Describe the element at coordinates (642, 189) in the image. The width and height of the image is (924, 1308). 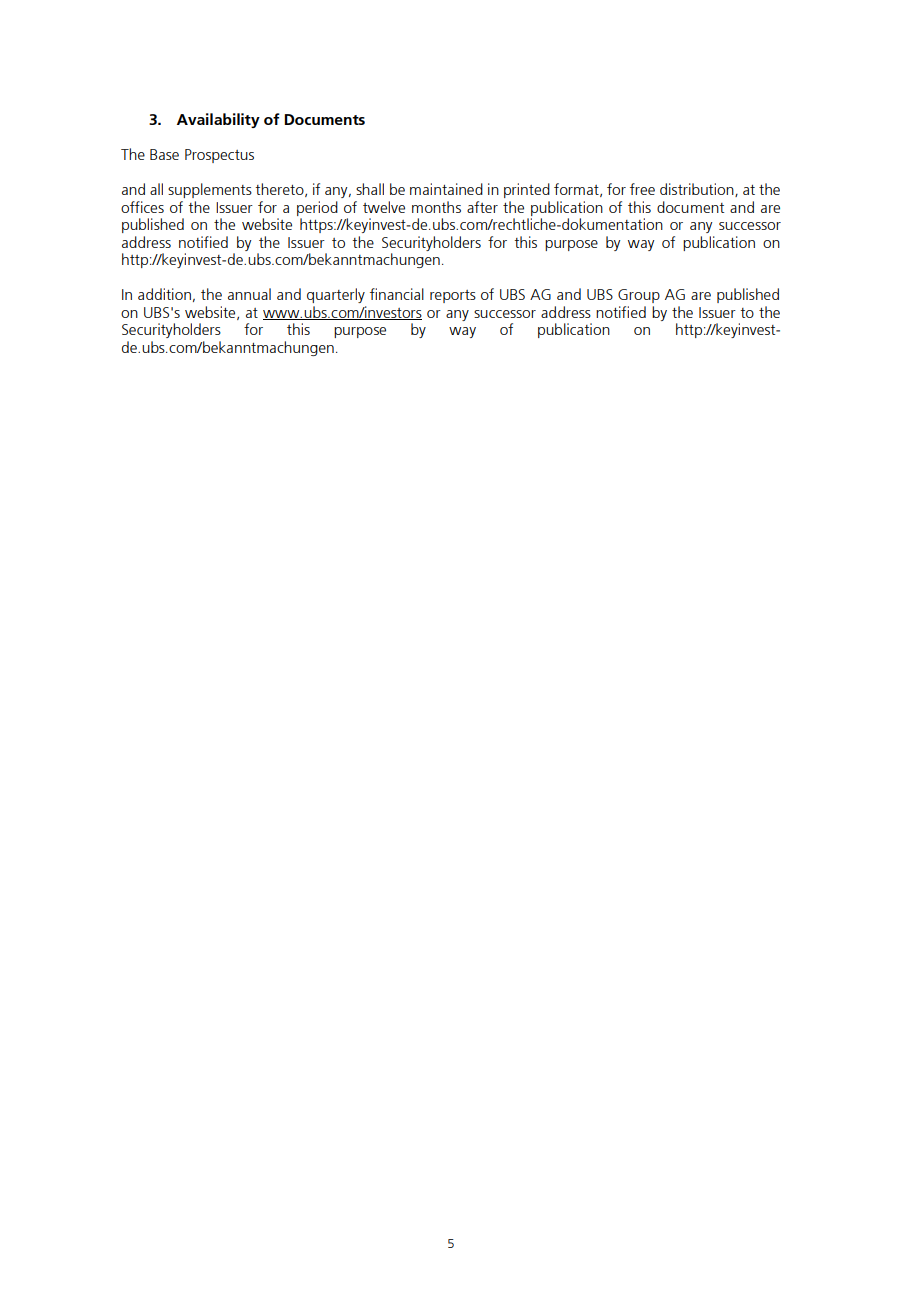
I see `free` at that location.
